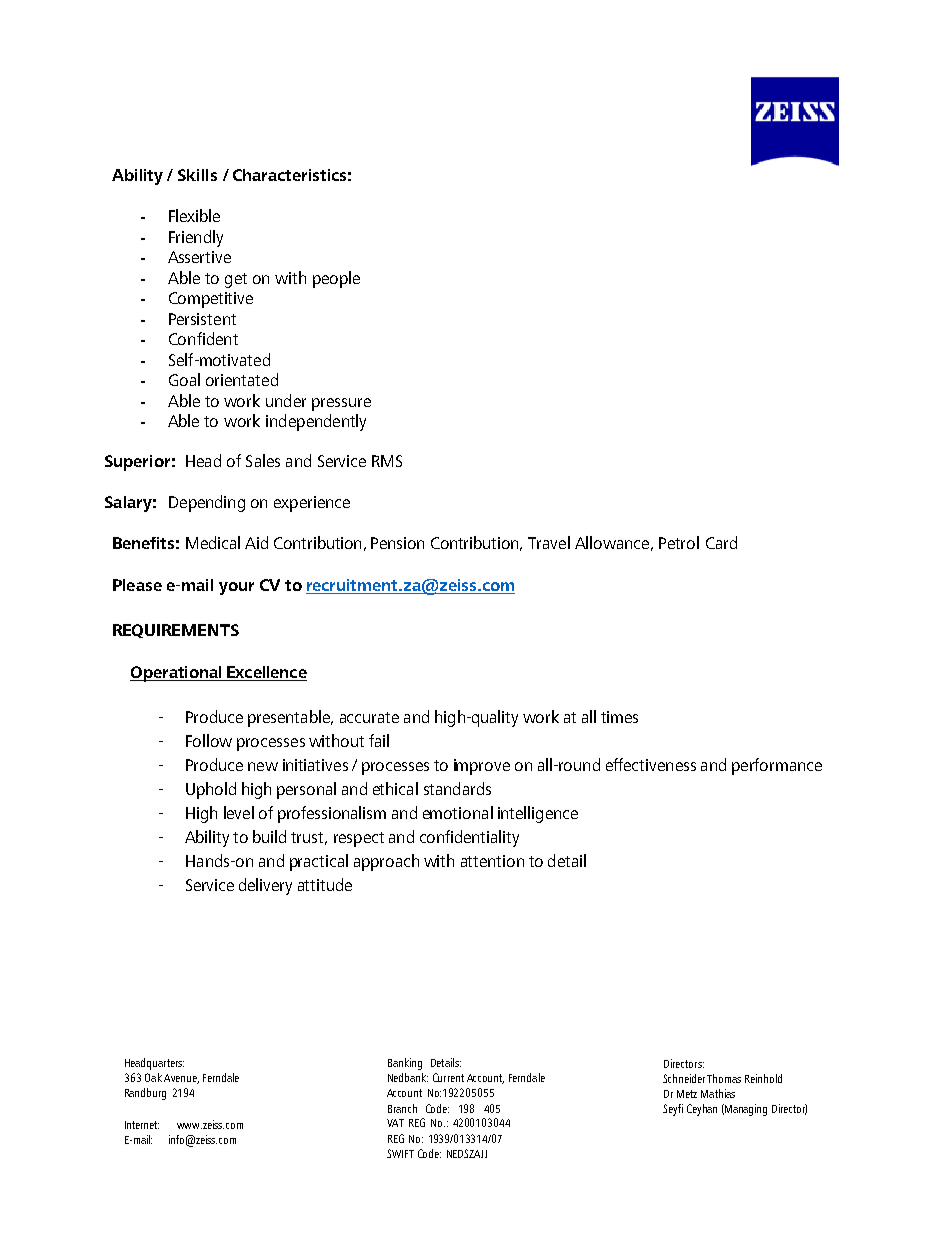 This document has height=1233, width=952. What do you see at coordinates (194, 215) in the document?
I see `Flexible` at bounding box center [194, 215].
